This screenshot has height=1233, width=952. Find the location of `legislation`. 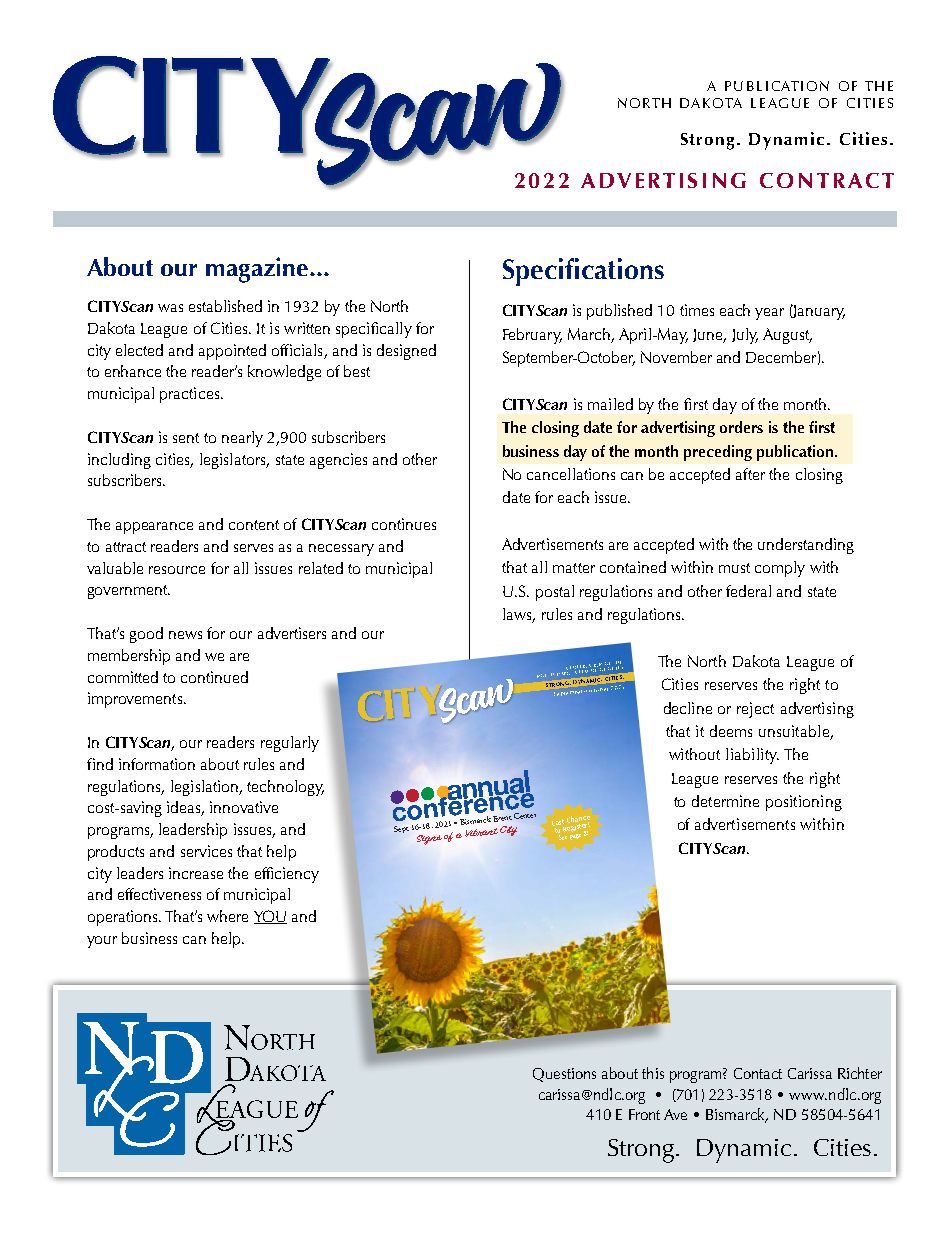

legislation is located at coordinates (205, 788).
